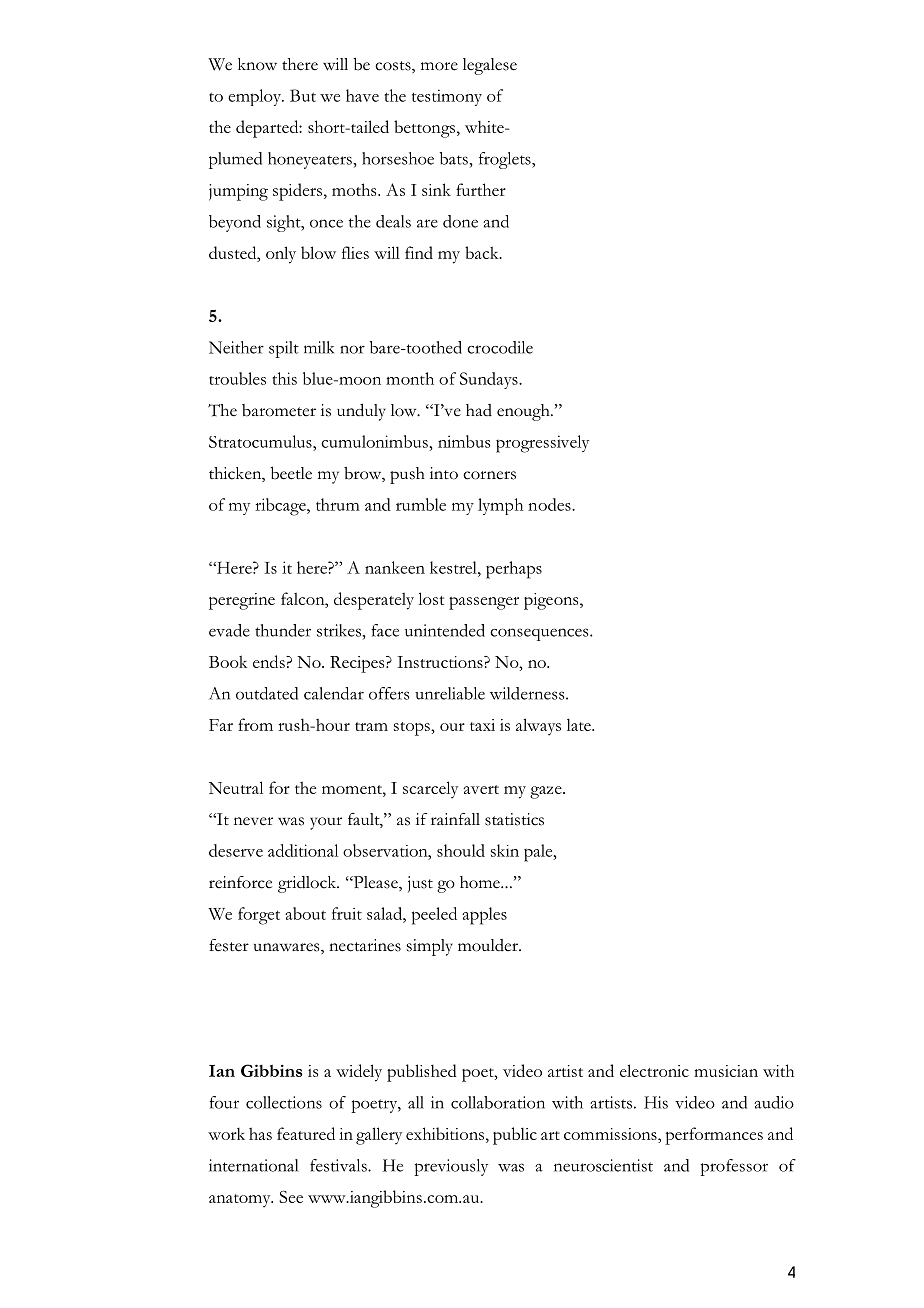  What do you see at coordinates (726, 1071) in the screenshot?
I see `musician` at bounding box center [726, 1071].
